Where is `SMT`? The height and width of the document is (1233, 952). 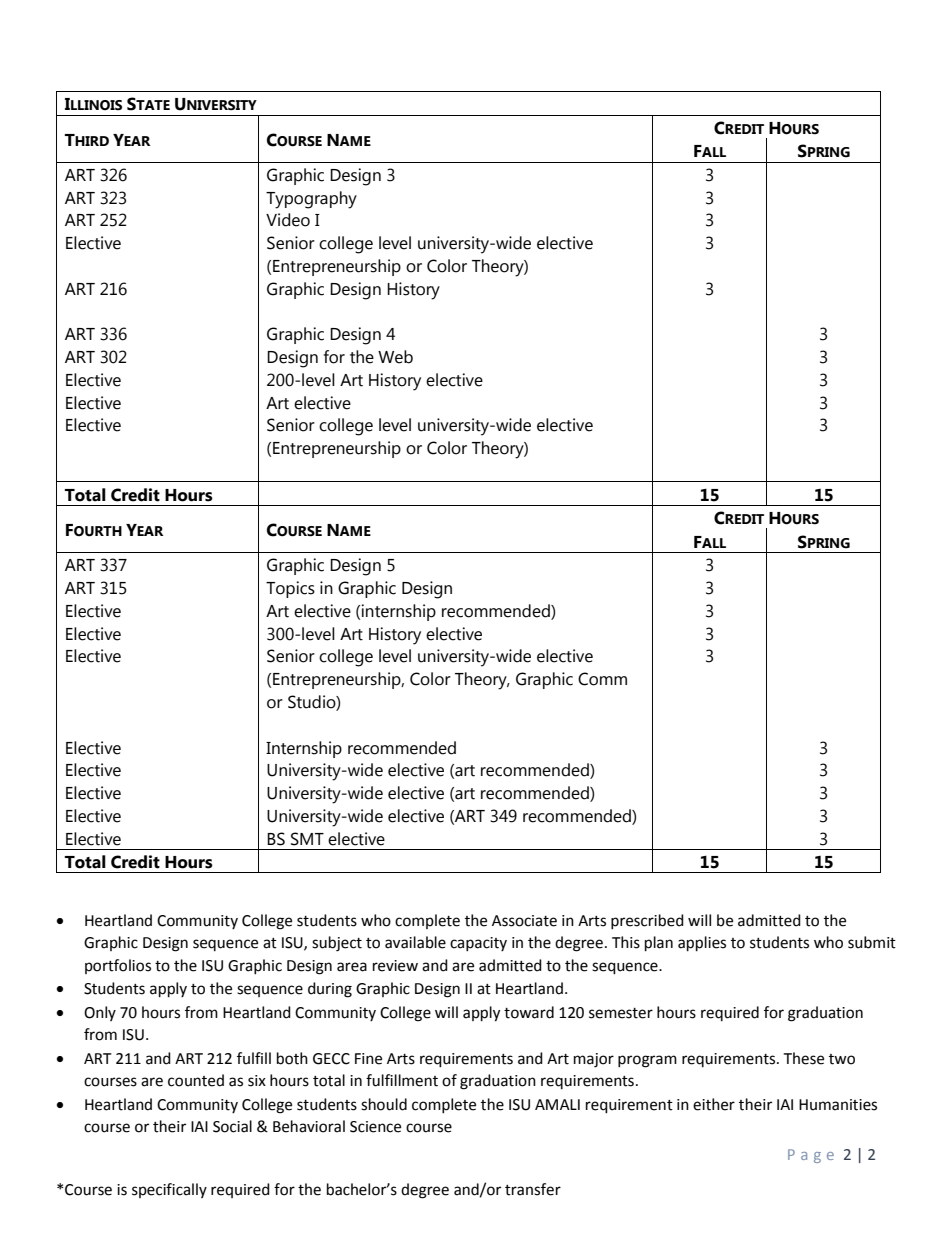 SMT is located at coordinates (307, 839).
